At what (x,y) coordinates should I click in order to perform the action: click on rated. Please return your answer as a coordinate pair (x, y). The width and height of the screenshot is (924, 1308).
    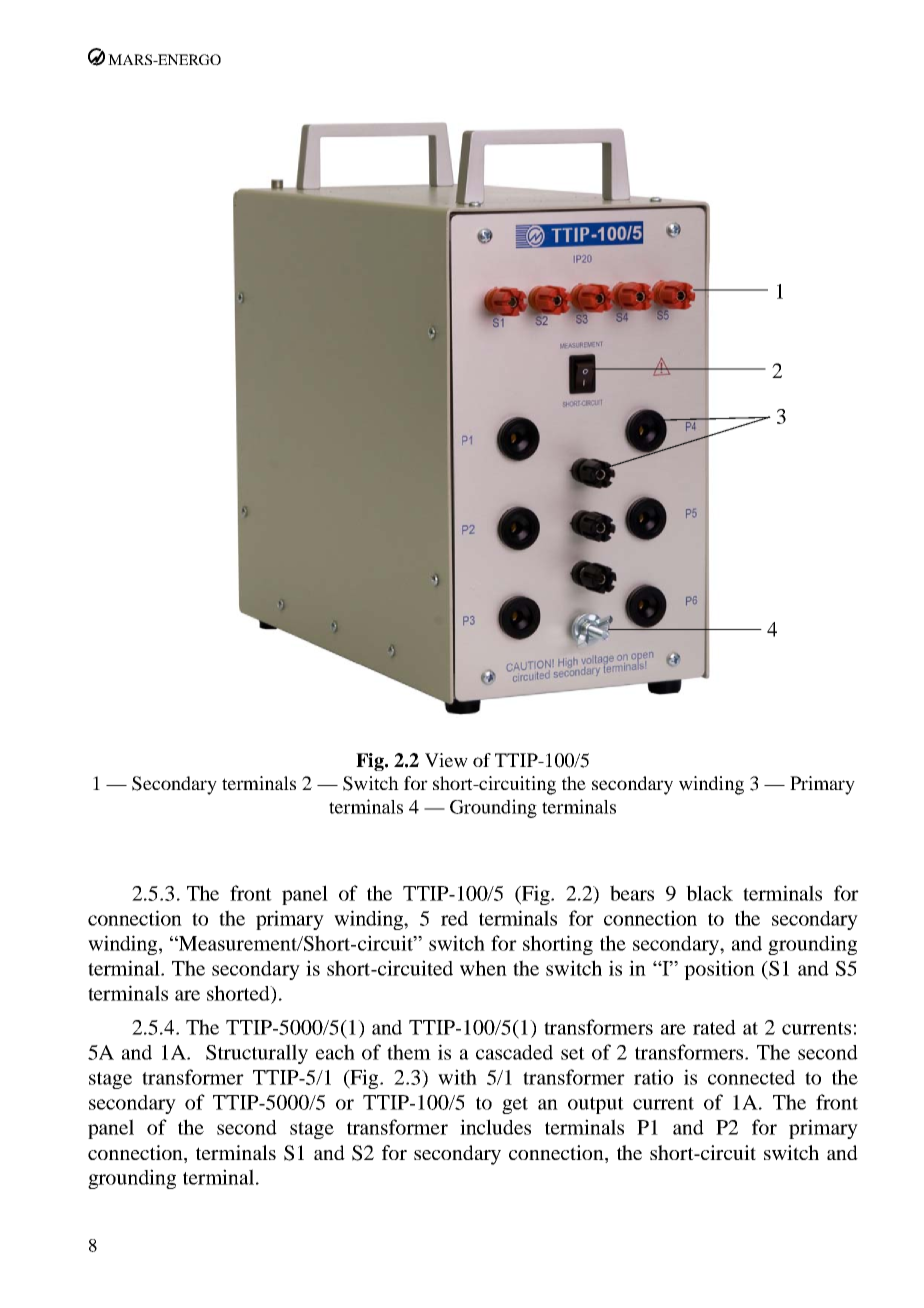
    Looking at the image, I should click on (714, 1027).
